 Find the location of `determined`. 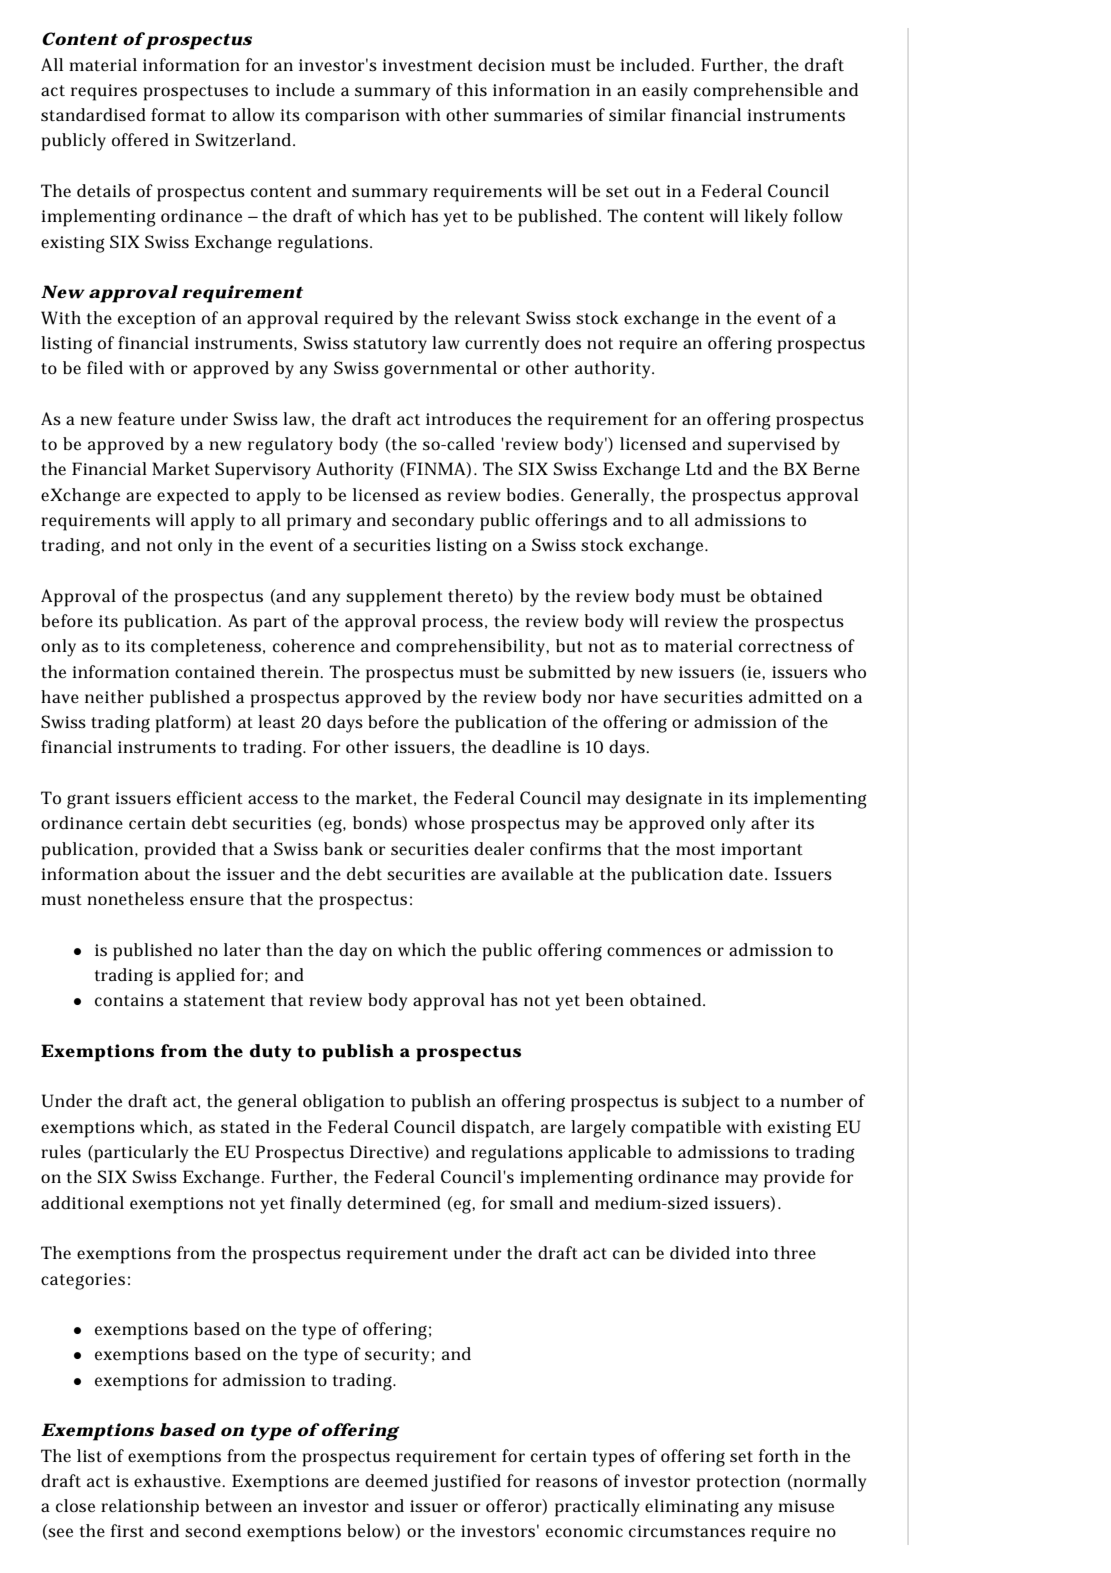

determined is located at coordinates (394, 1203).
